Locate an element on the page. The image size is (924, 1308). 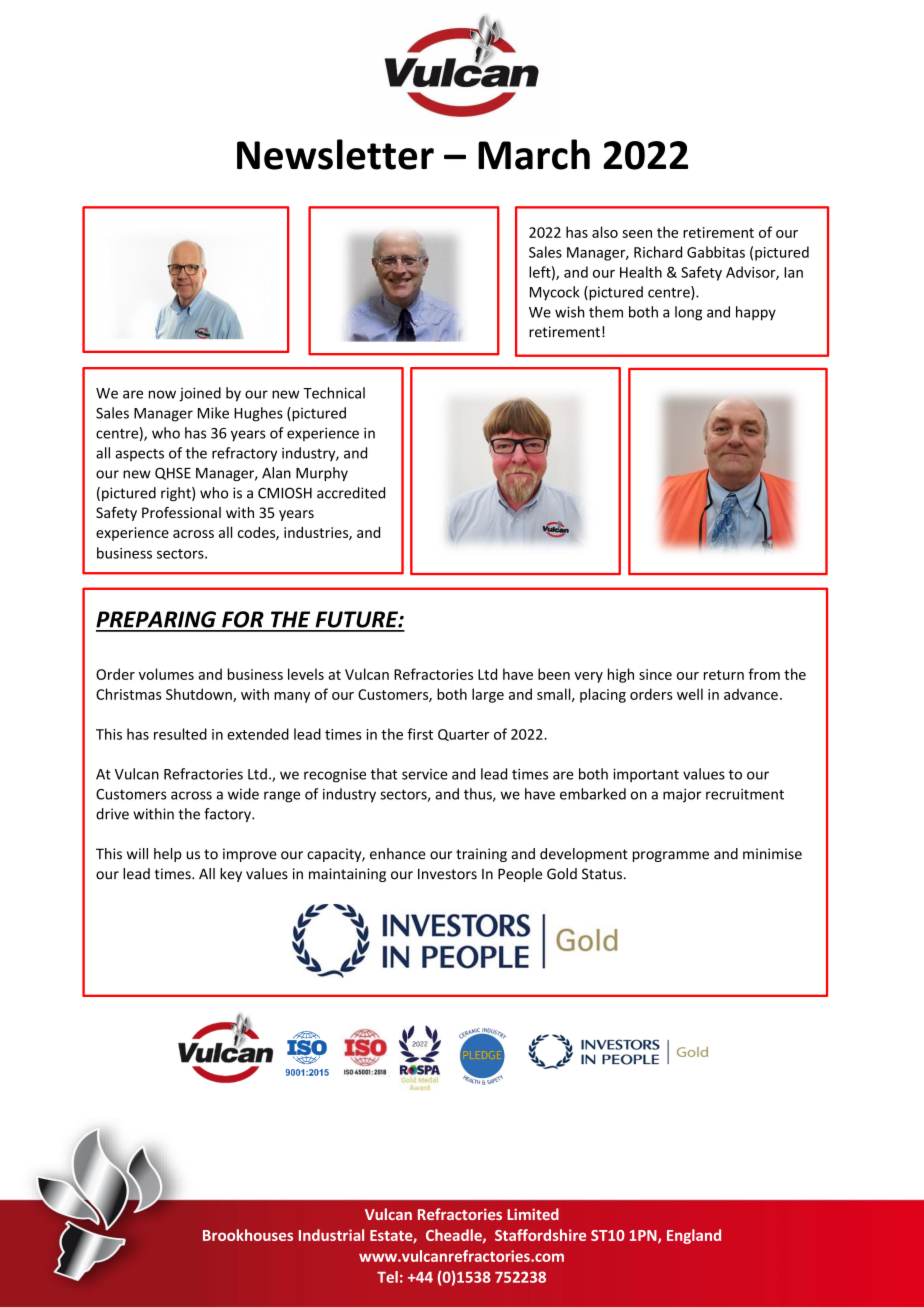
seen is located at coordinates (637, 234).
